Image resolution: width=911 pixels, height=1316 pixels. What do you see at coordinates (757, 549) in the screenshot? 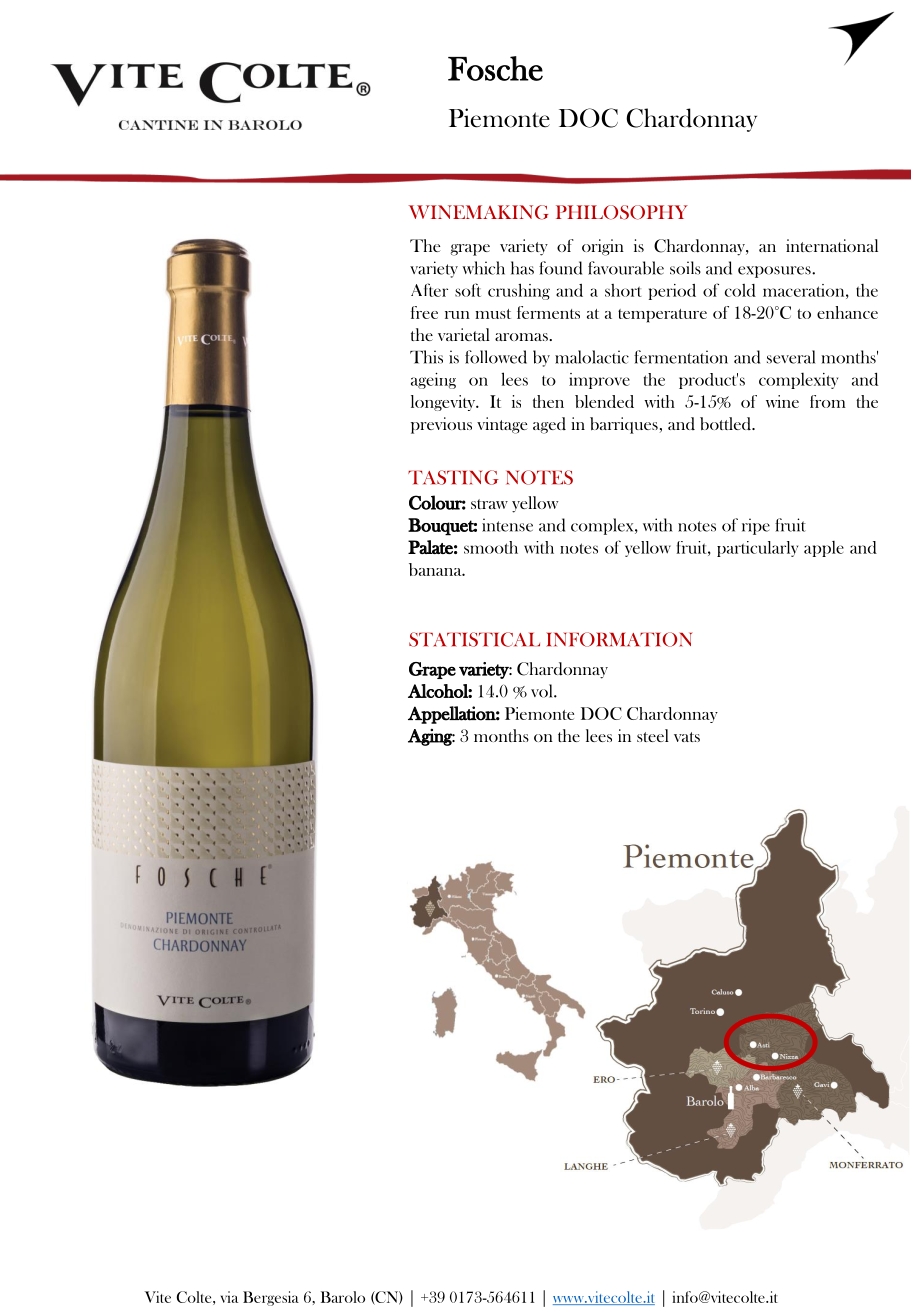
I see `particularly` at bounding box center [757, 549].
